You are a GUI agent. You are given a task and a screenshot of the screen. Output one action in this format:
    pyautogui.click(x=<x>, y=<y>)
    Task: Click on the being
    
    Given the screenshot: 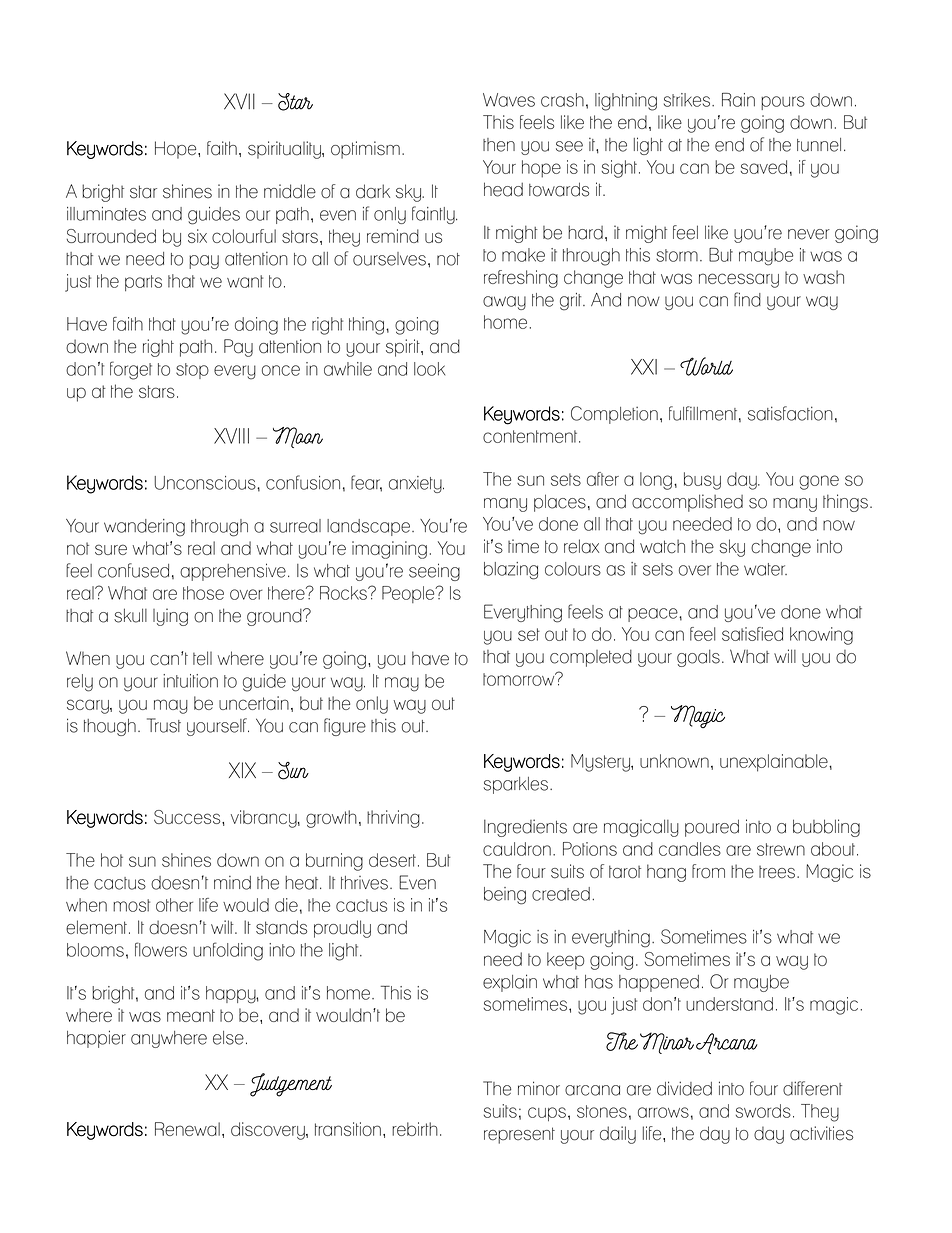 What is the action you would take?
    pyautogui.click(x=505, y=896)
